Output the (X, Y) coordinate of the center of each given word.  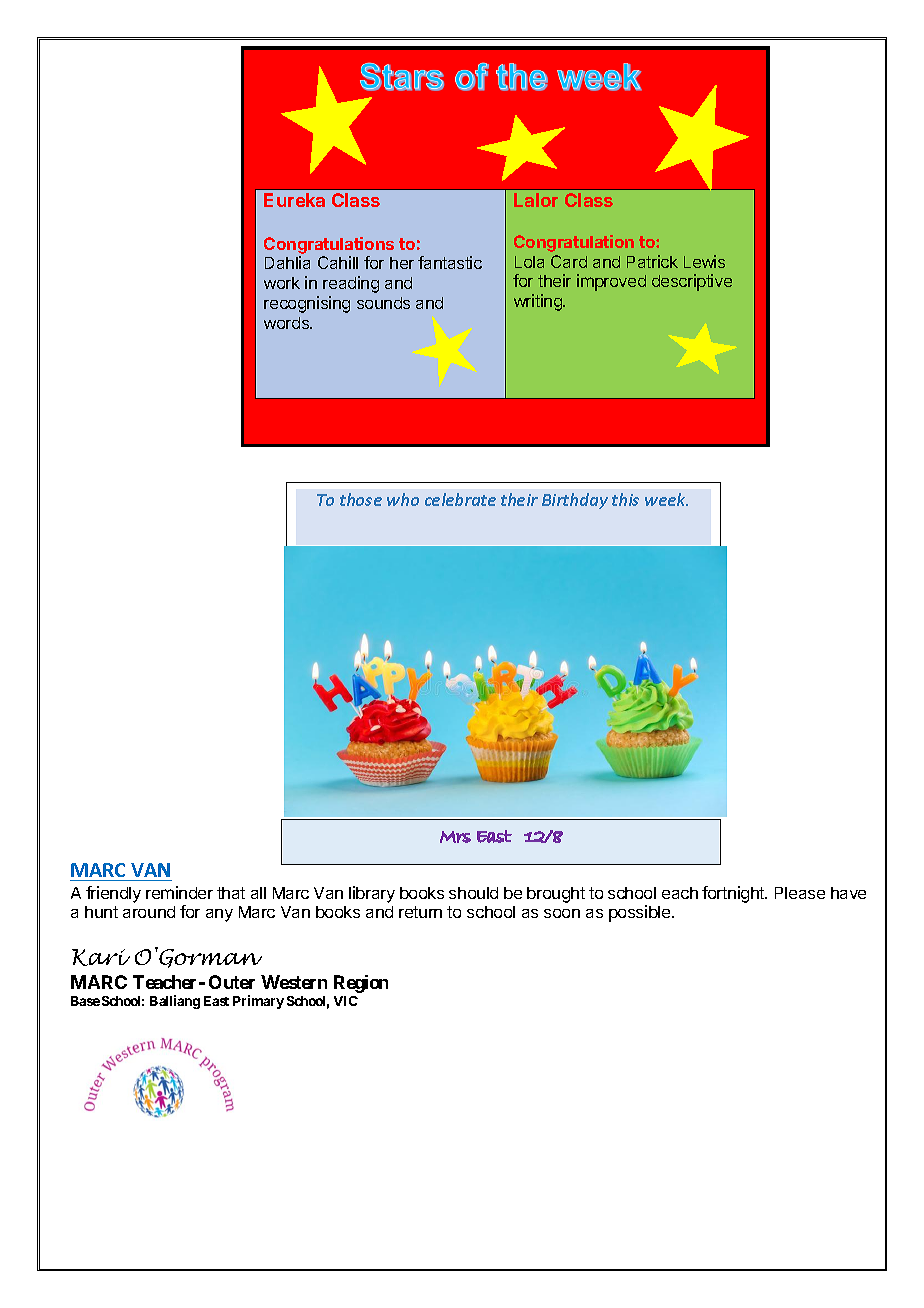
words (287, 323)
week (666, 499)
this (625, 499)
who (403, 499)
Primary (258, 1002)
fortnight (734, 894)
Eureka (294, 200)
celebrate (460, 499)
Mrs (455, 837)
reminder (179, 892)
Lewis (704, 261)
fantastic (450, 262)
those (361, 499)
